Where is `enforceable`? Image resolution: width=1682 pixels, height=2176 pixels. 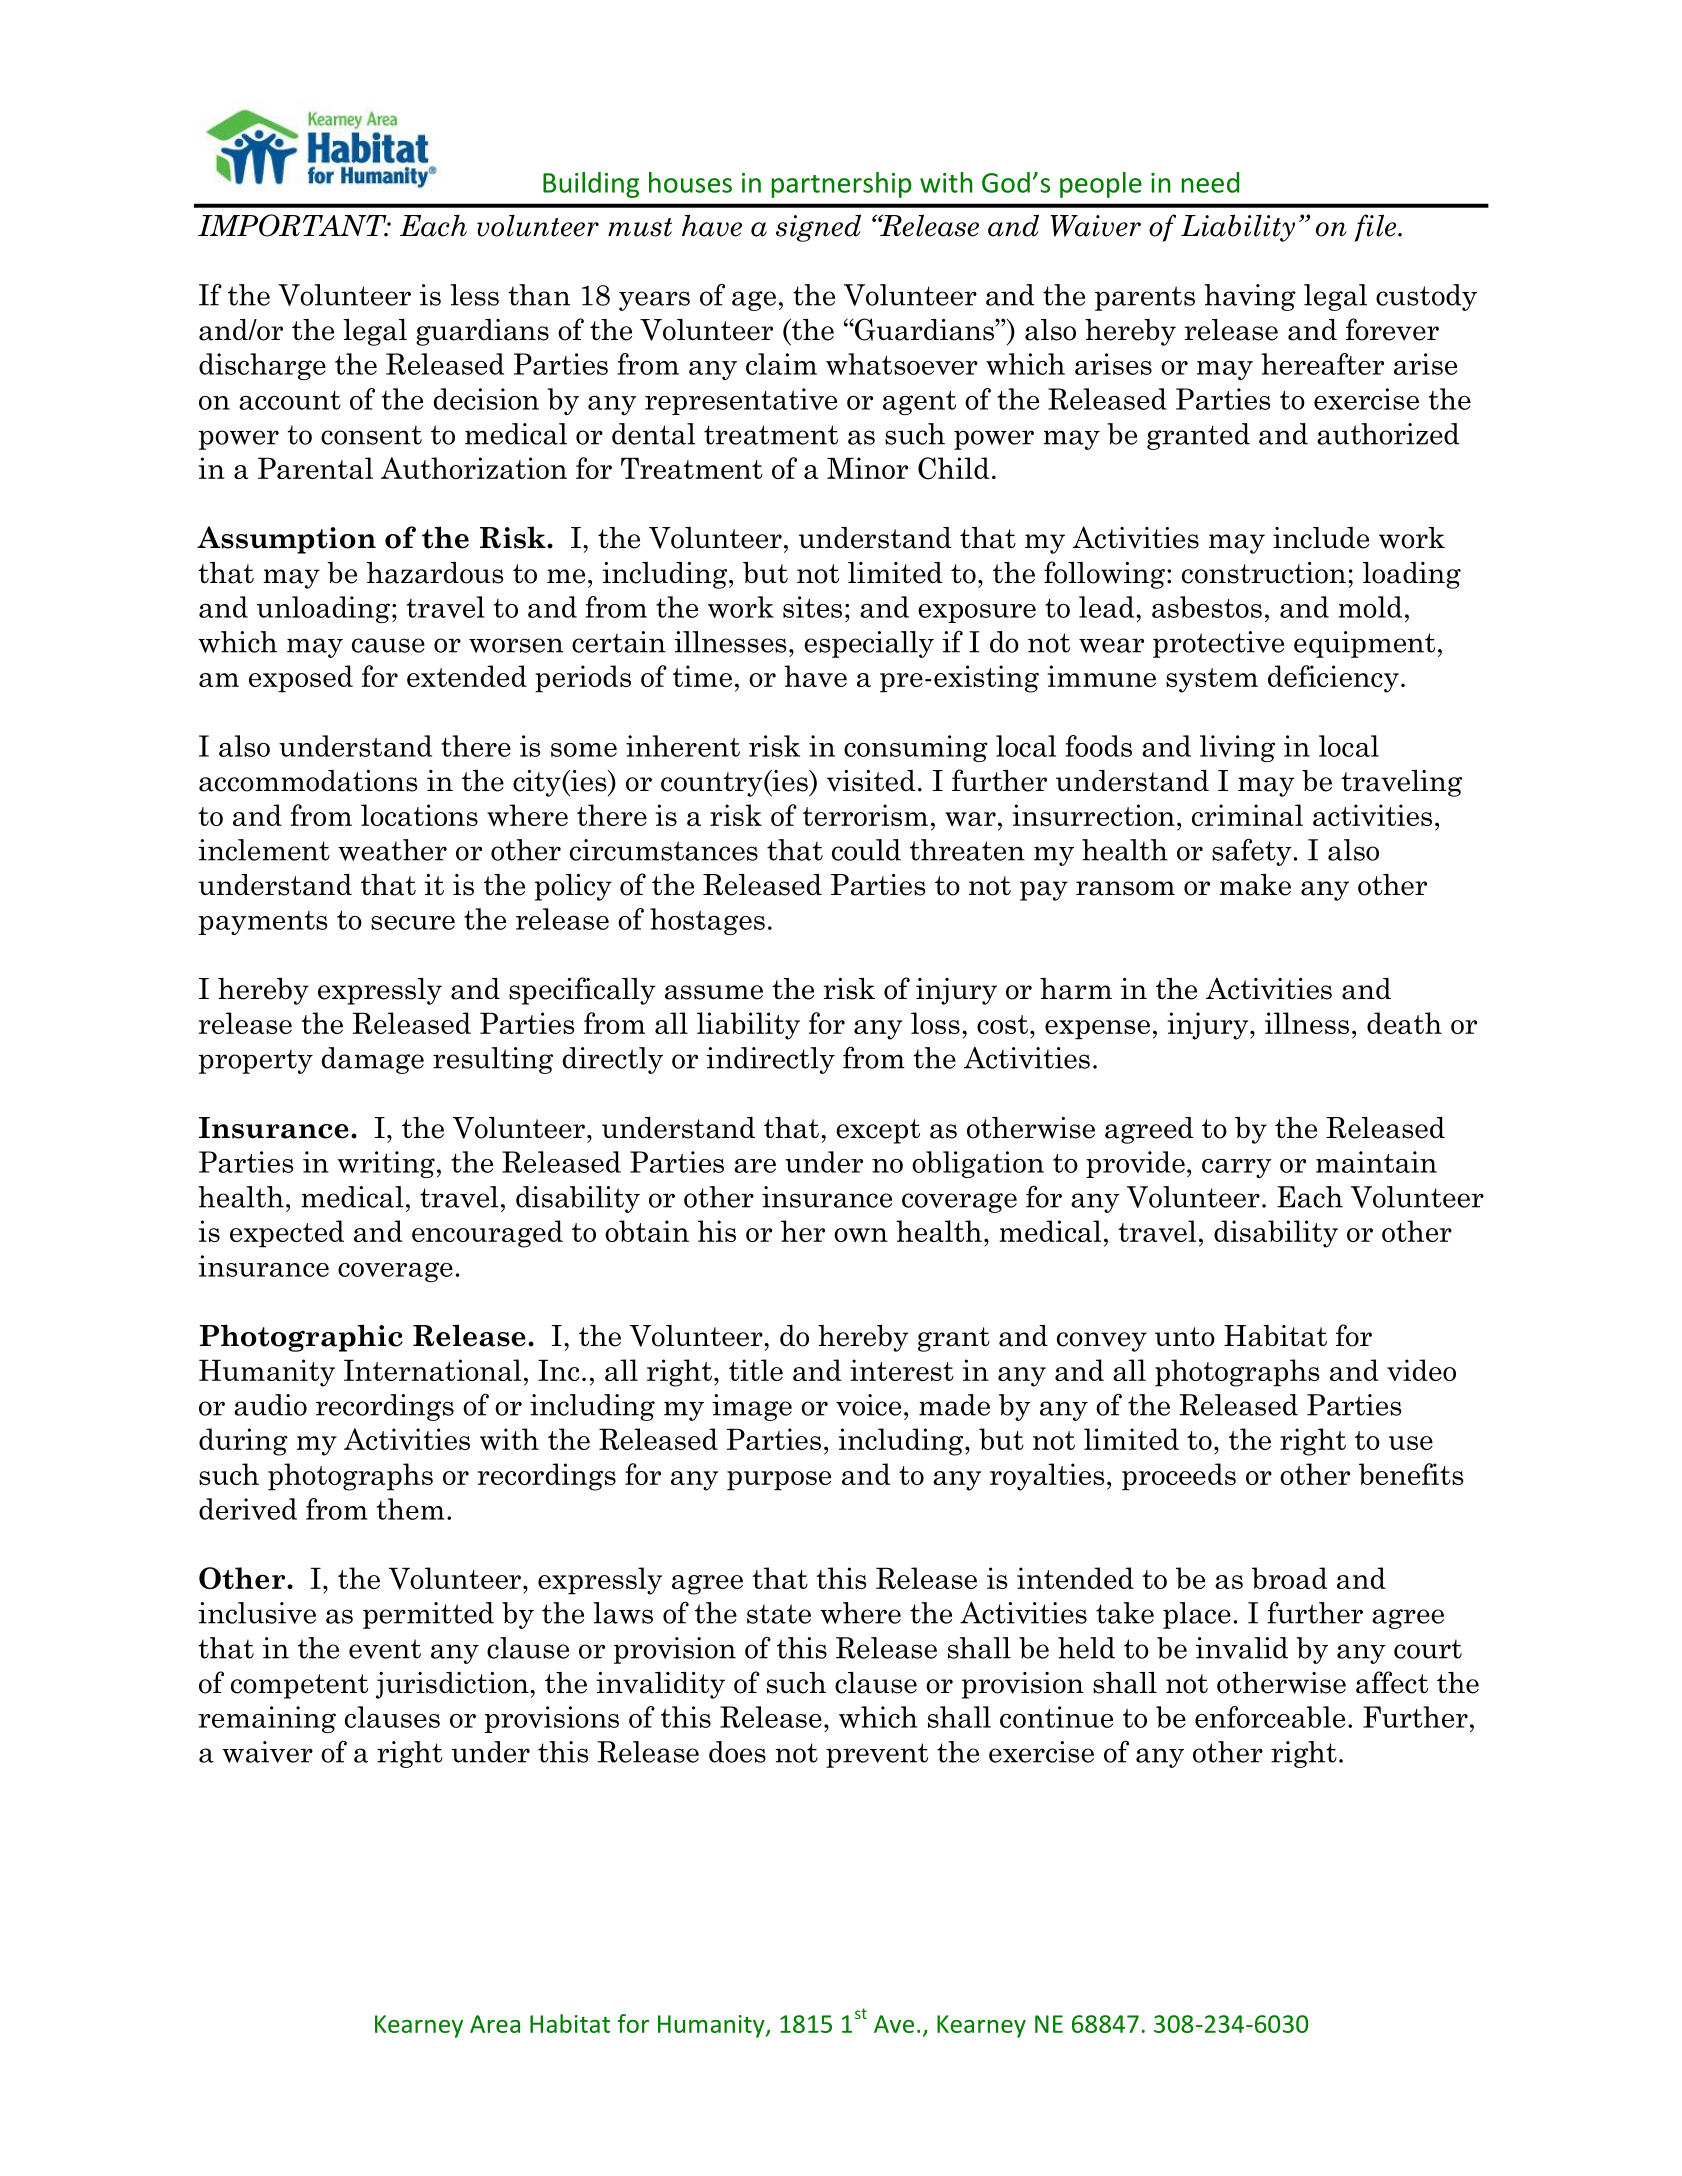
enforceable is located at coordinates (1270, 1717).
